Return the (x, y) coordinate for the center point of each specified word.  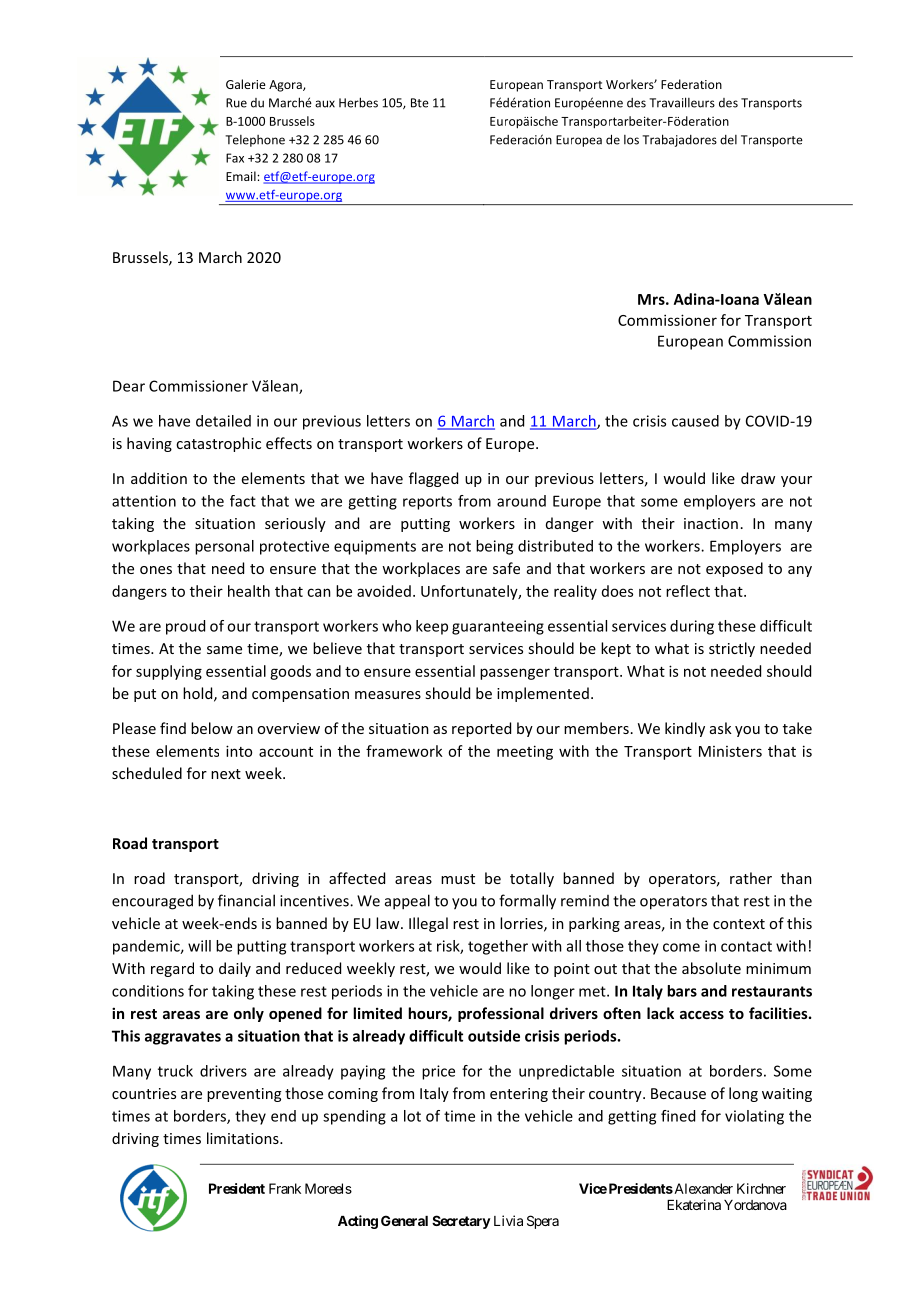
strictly (732, 649)
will (199, 946)
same (224, 650)
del (728, 140)
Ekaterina (694, 1204)
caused (695, 421)
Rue (236, 103)
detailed (223, 421)
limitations (244, 1138)
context (739, 924)
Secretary (461, 1222)
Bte (420, 103)
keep (432, 627)
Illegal (428, 924)
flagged (433, 479)
